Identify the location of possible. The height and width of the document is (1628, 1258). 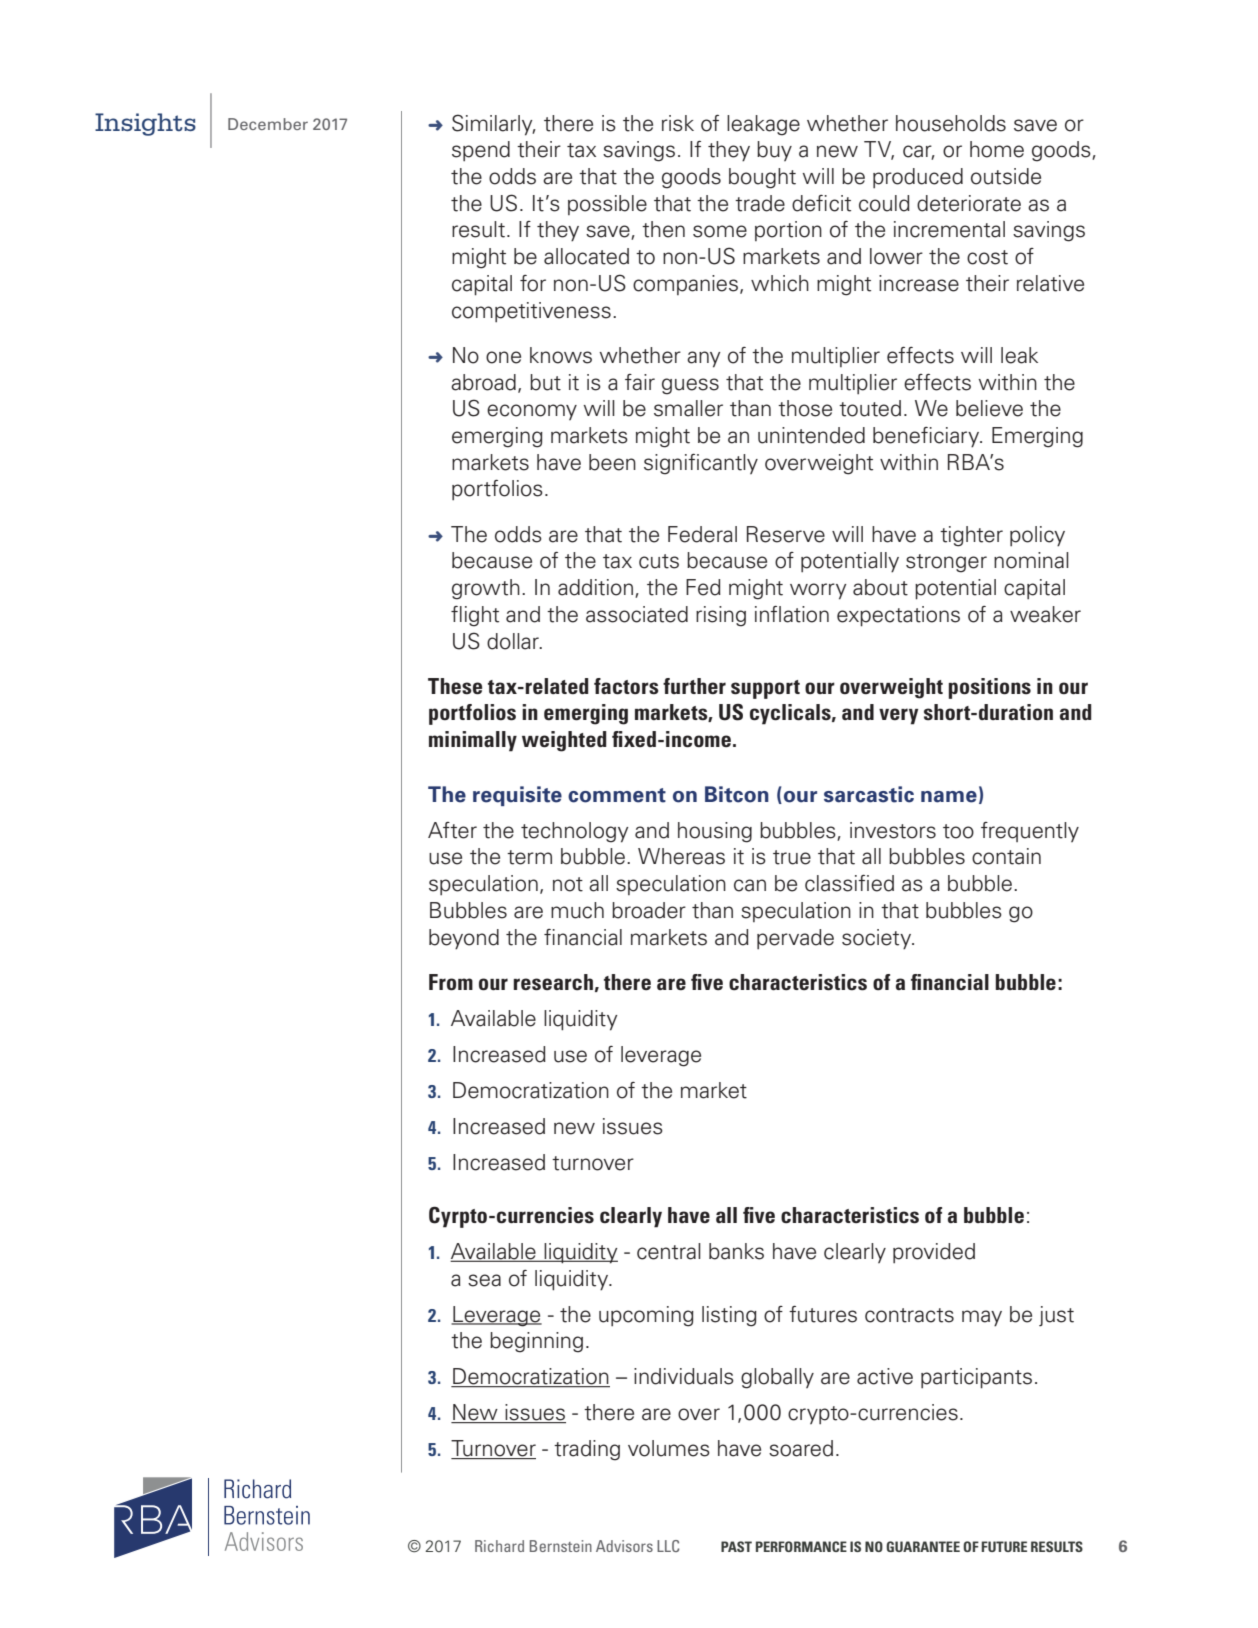
(607, 205).
